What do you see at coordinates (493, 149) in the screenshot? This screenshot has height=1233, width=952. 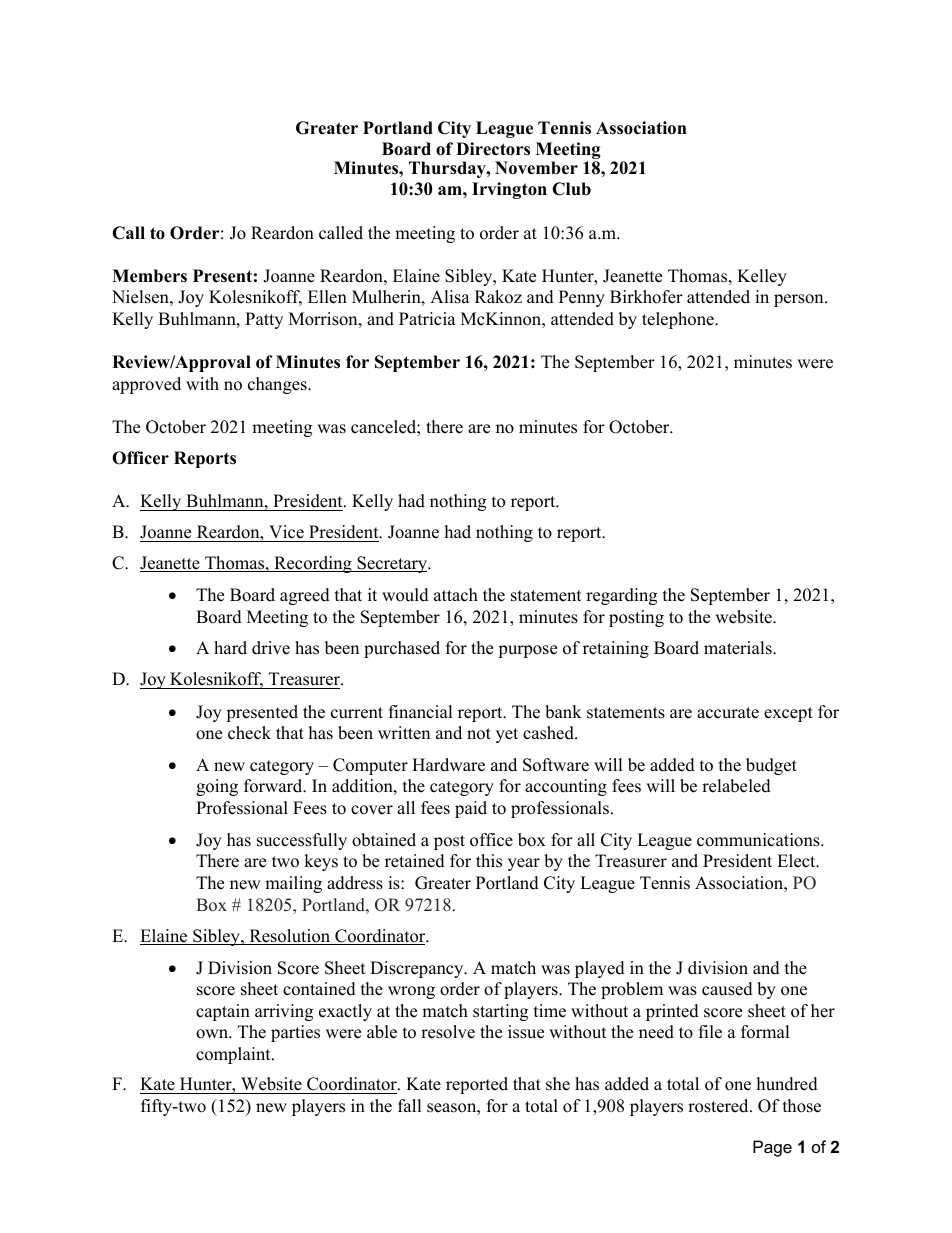 I see `Directors` at bounding box center [493, 149].
